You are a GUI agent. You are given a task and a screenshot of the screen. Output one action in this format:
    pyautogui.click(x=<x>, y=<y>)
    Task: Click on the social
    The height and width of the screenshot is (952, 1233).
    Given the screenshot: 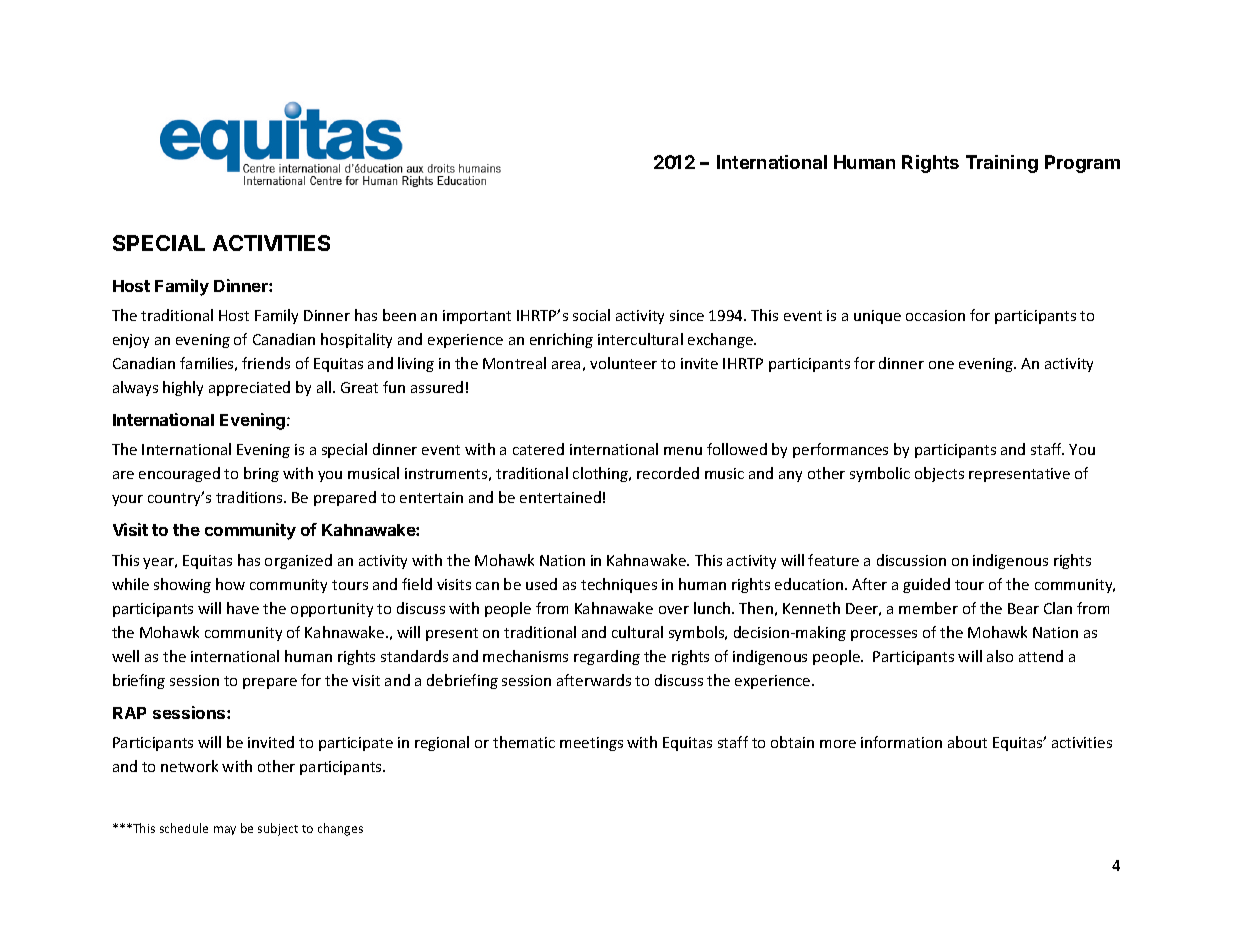 What is the action you would take?
    pyautogui.click(x=591, y=315)
